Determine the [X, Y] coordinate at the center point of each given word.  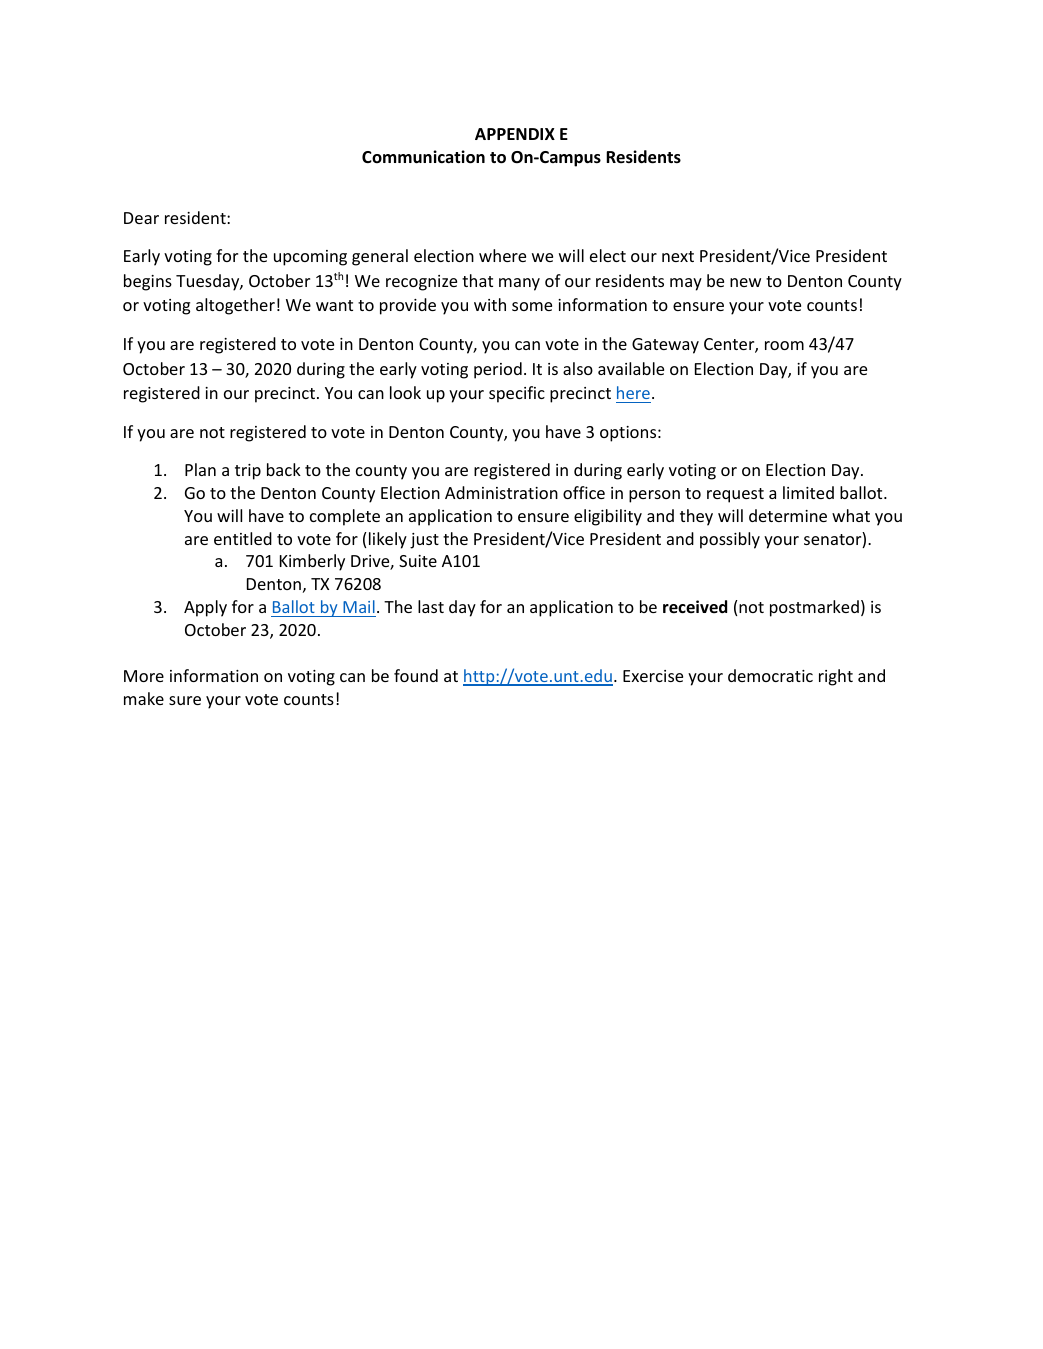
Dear [141, 218]
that [477, 280]
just [424, 541]
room [784, 345]
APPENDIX [515, 134]
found [416, 675]
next [678, 256]
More [144, 676]
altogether [235, 306]
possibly [730, 540]
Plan [200, 469]
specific [517, 394]
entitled [243, 538]
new [745, 282]
